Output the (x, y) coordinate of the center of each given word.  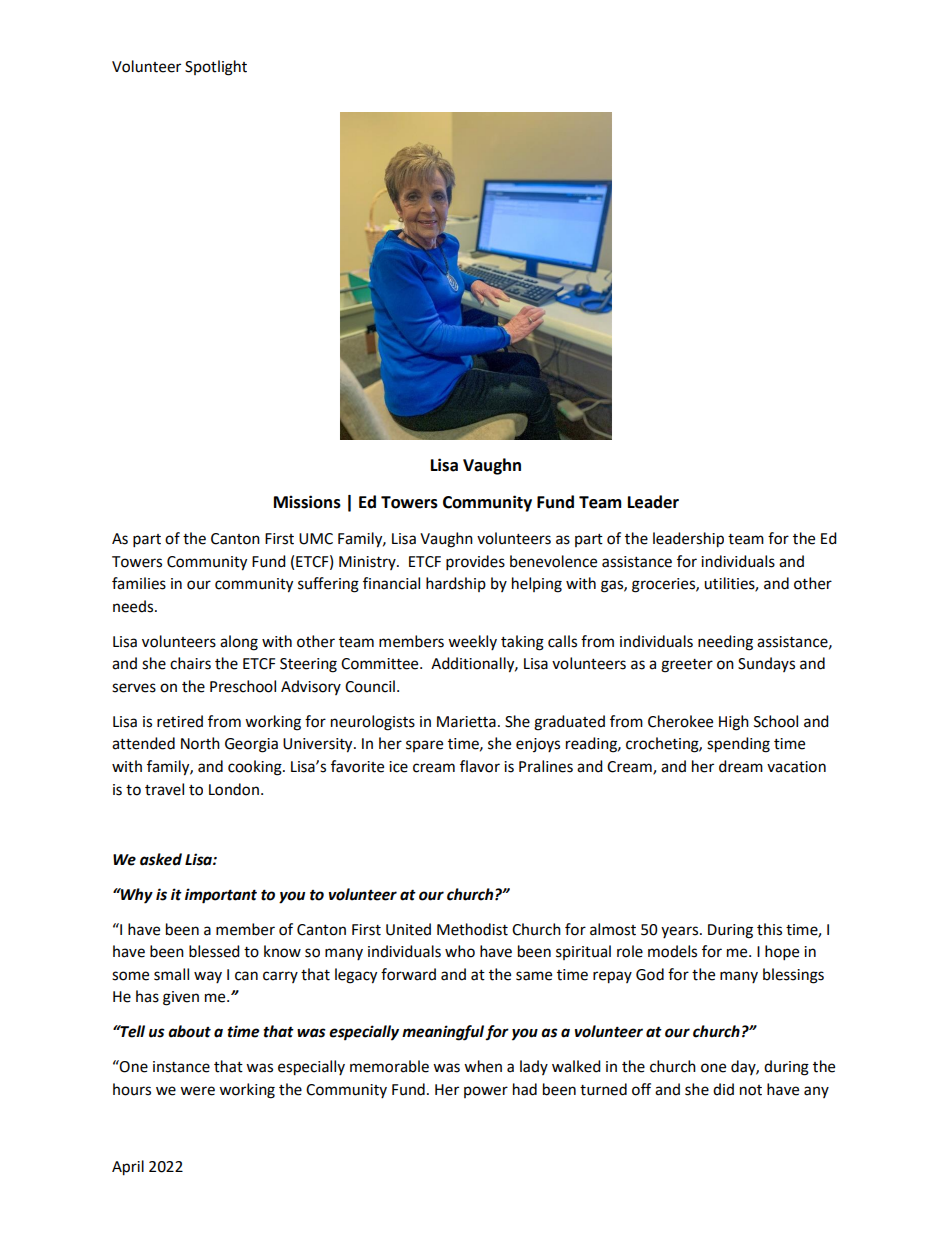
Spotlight (216, 68)
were (197, 1091)
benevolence (553, 561)
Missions (307, 502)
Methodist (472, 929)
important (221, 896)
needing (725, 643)
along (239, 643)
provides (475, 563)
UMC (316, 539)
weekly (472, 642)
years (681, 932)
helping (537, 585)
